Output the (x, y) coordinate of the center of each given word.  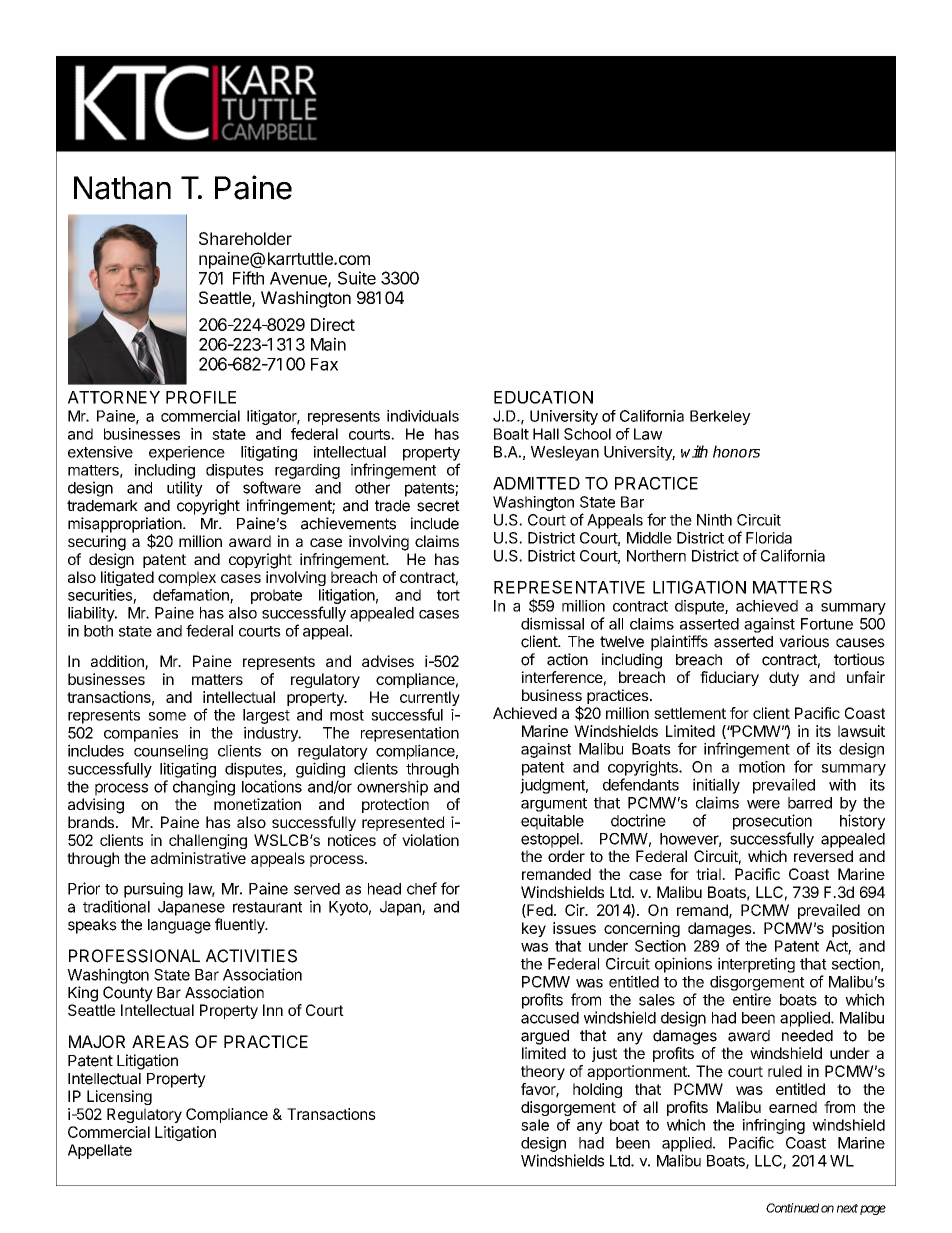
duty (784, 678)
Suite (357, 278)
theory (543, 1072)
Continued (792, 1208)
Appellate (100, 1151)
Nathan (122, 188)
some (167, 716)
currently (430, 700)
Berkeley (720, 417)
